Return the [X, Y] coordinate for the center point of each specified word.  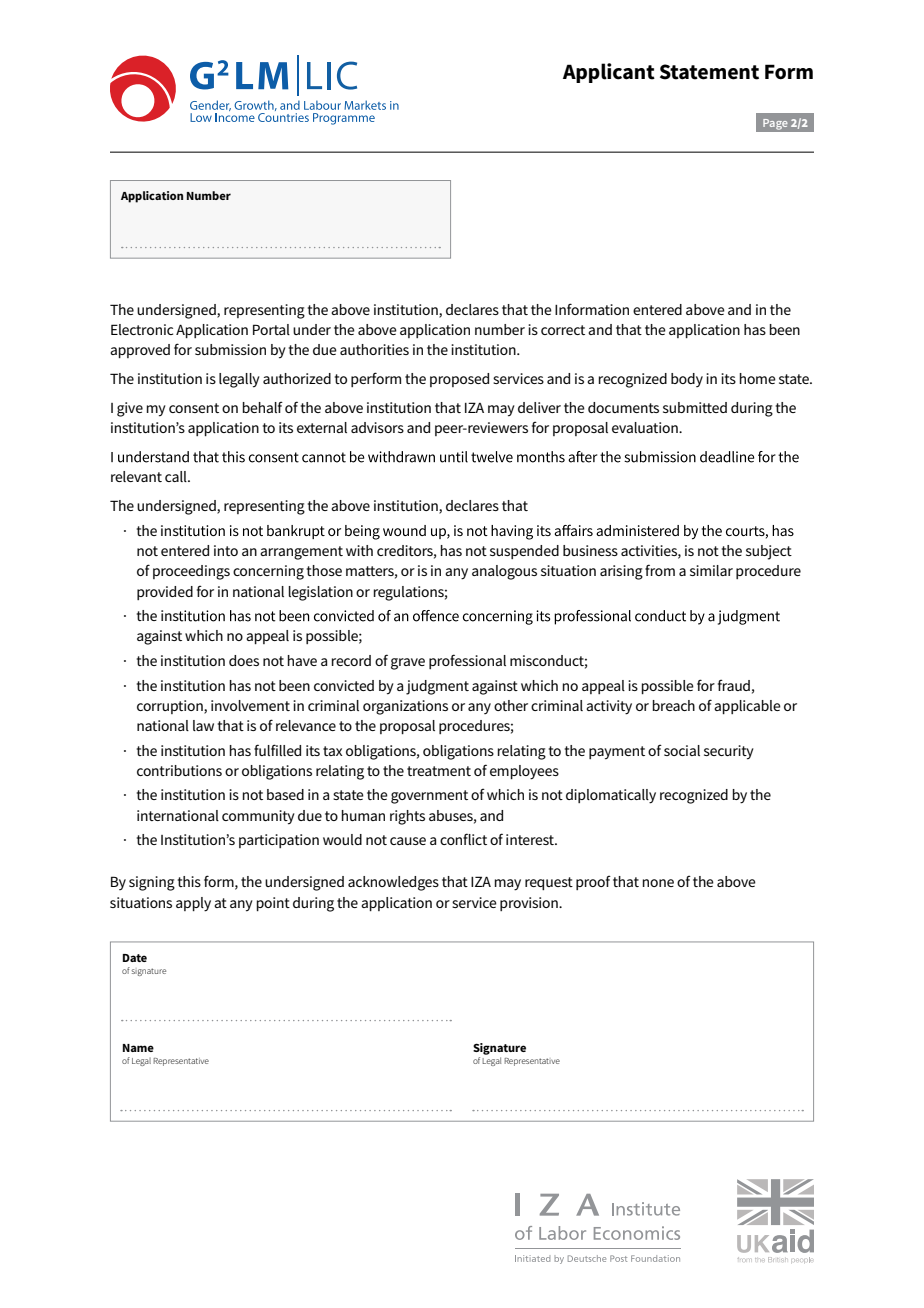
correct [563, 330]
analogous [504, 572]
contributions [179, 770]
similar [711, 570]
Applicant [609, 73]
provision [530, 904]
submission [230, 349]
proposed [459, 380]
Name [138, 1048]
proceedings [191, 572]
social [682, 750]
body [687, 380]
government [429, 797]
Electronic [142, 329]
